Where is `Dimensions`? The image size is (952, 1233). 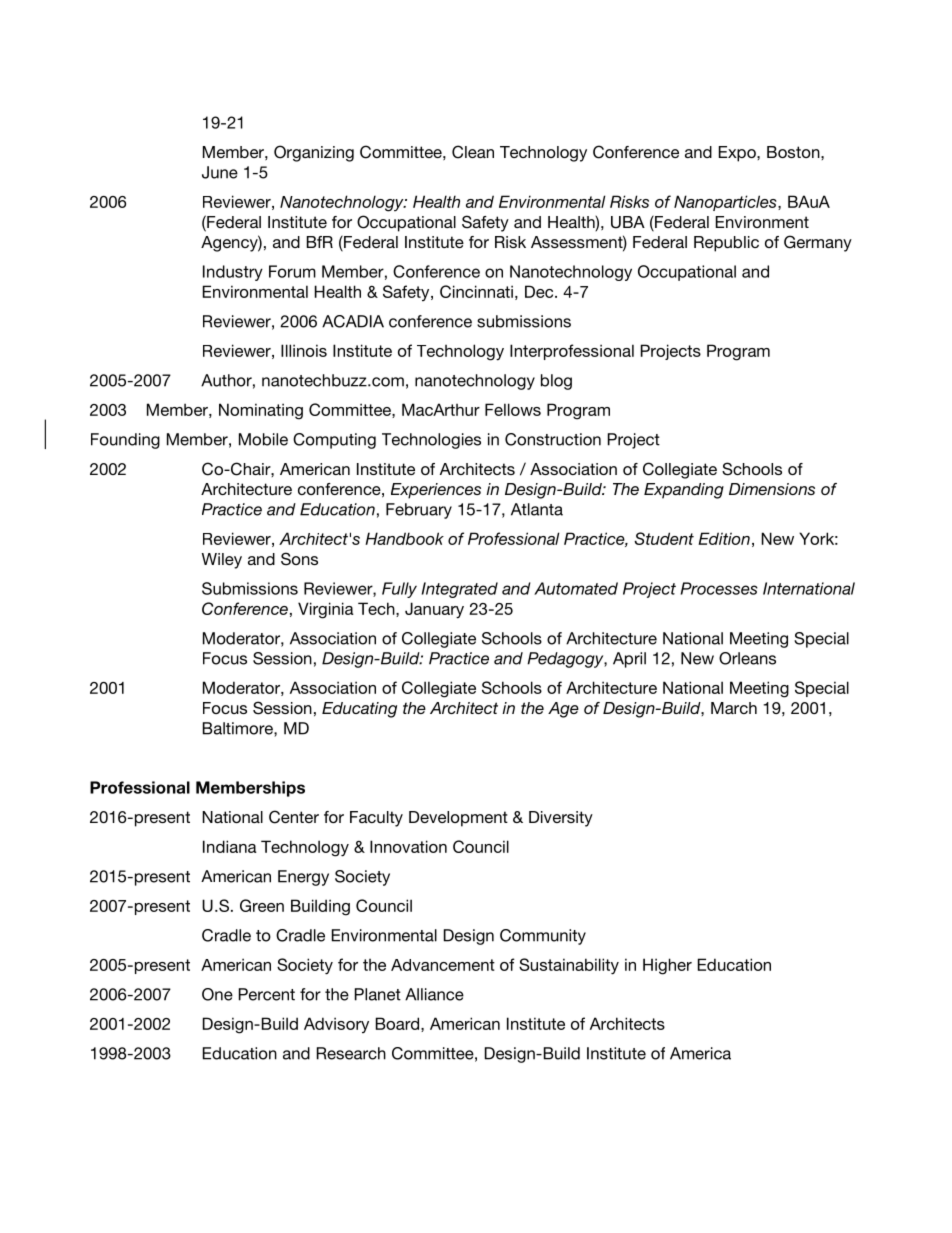 Dimensions is located at coordinates (772, 489).
